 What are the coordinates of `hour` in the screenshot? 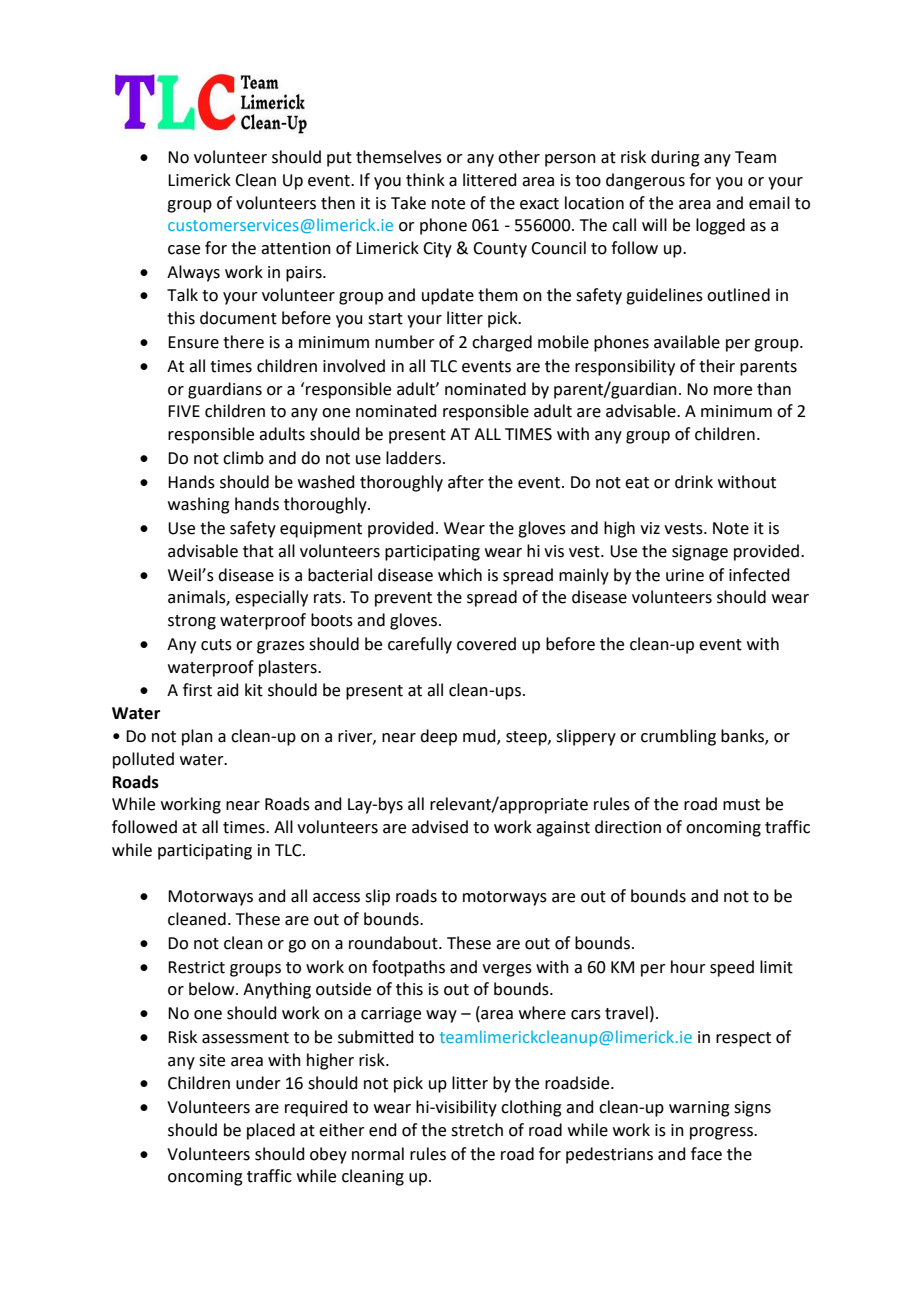 It's located at (688, 967).
